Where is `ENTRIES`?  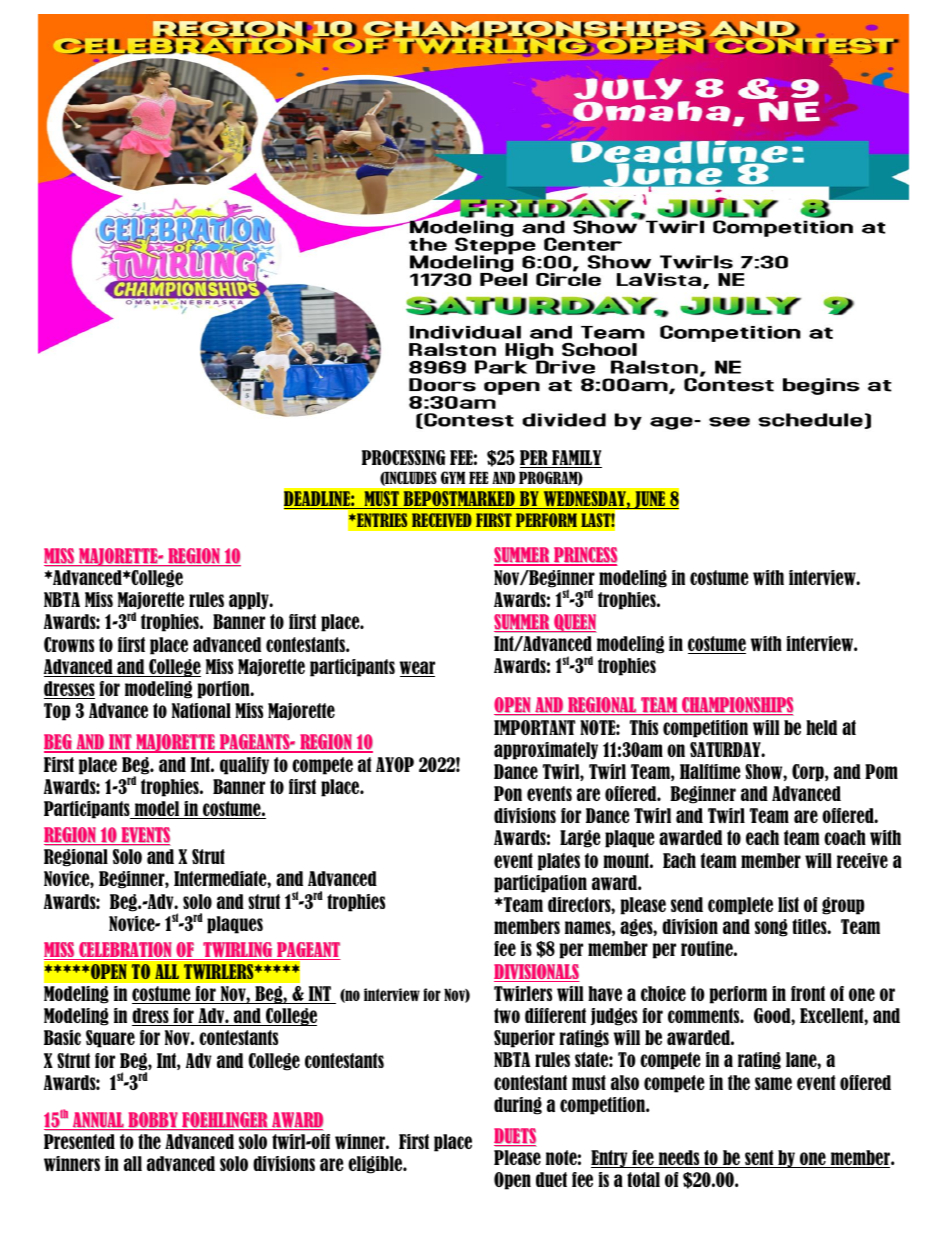
ENTRIES is located at coordinates (381, 520).
